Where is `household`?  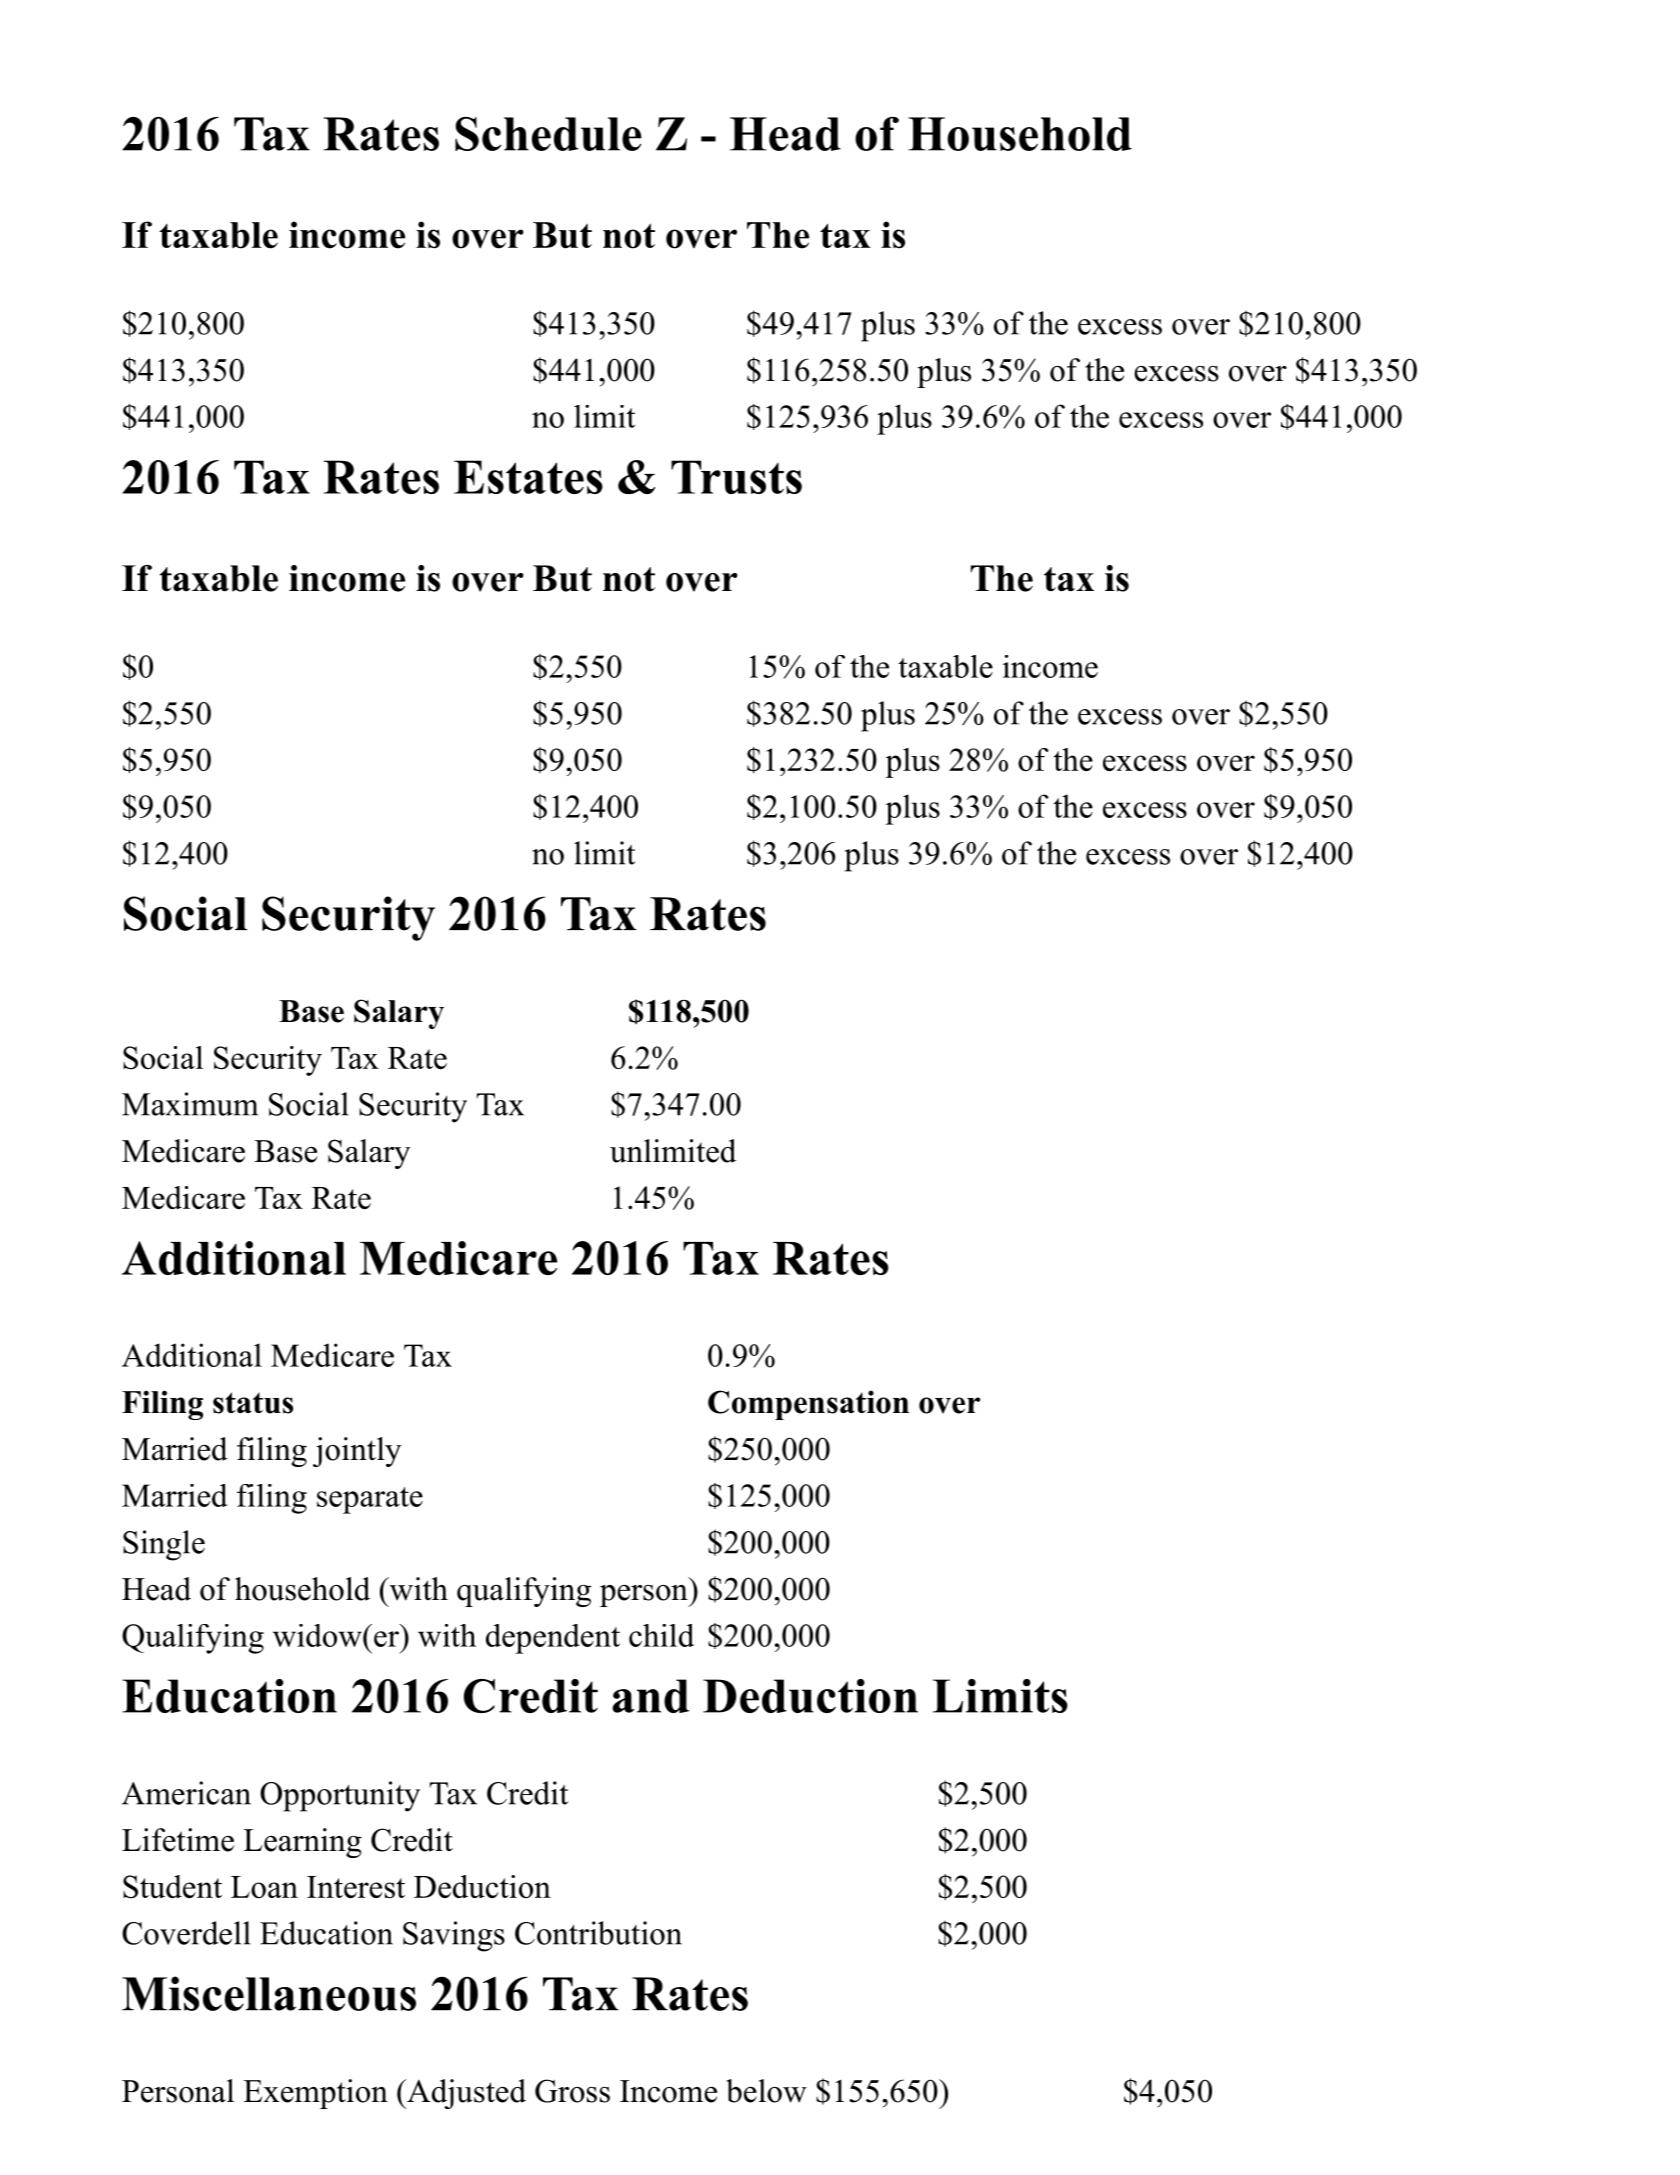
household is located at coordinates (302, 1589).
